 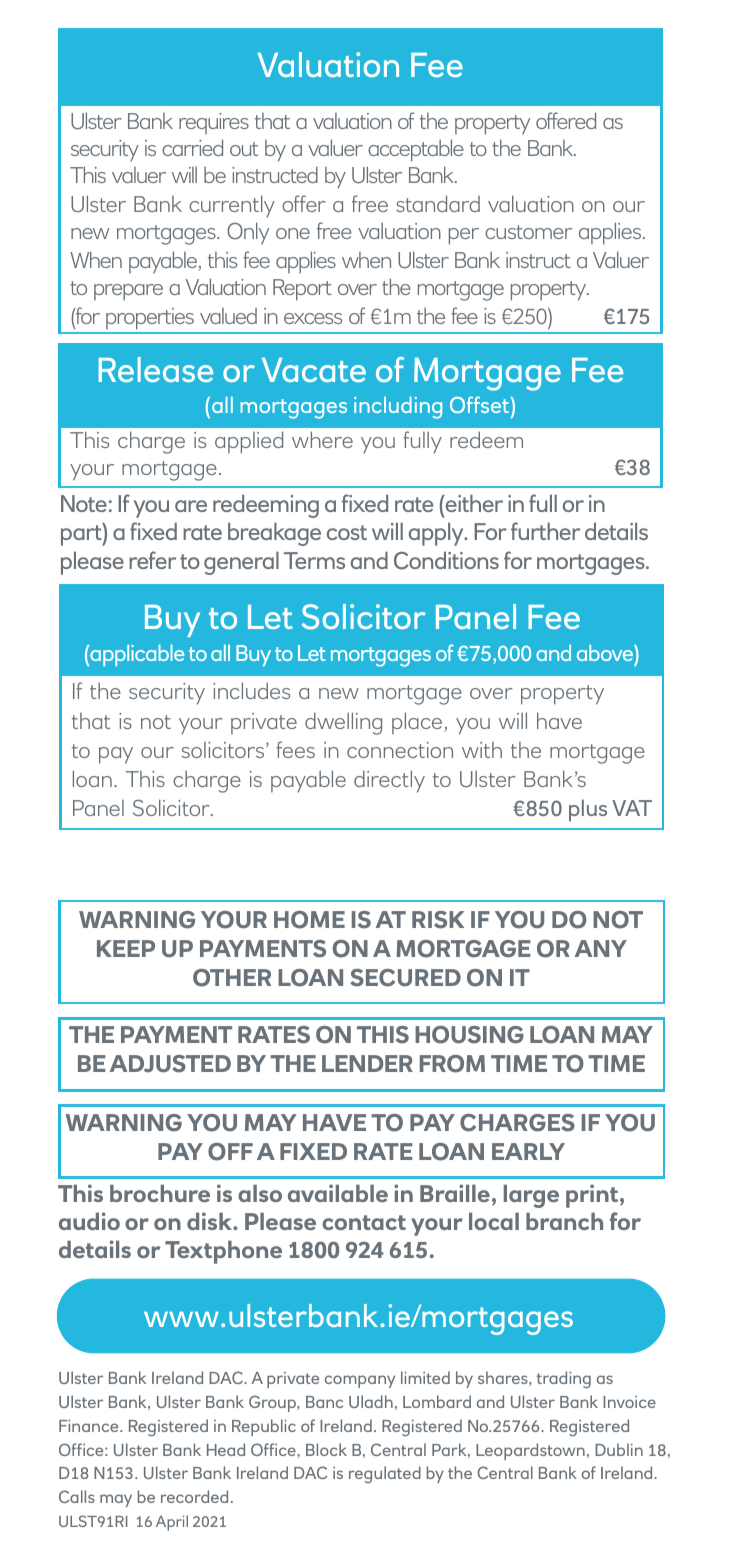 I want to click on where, so click(x=322, y=439).
